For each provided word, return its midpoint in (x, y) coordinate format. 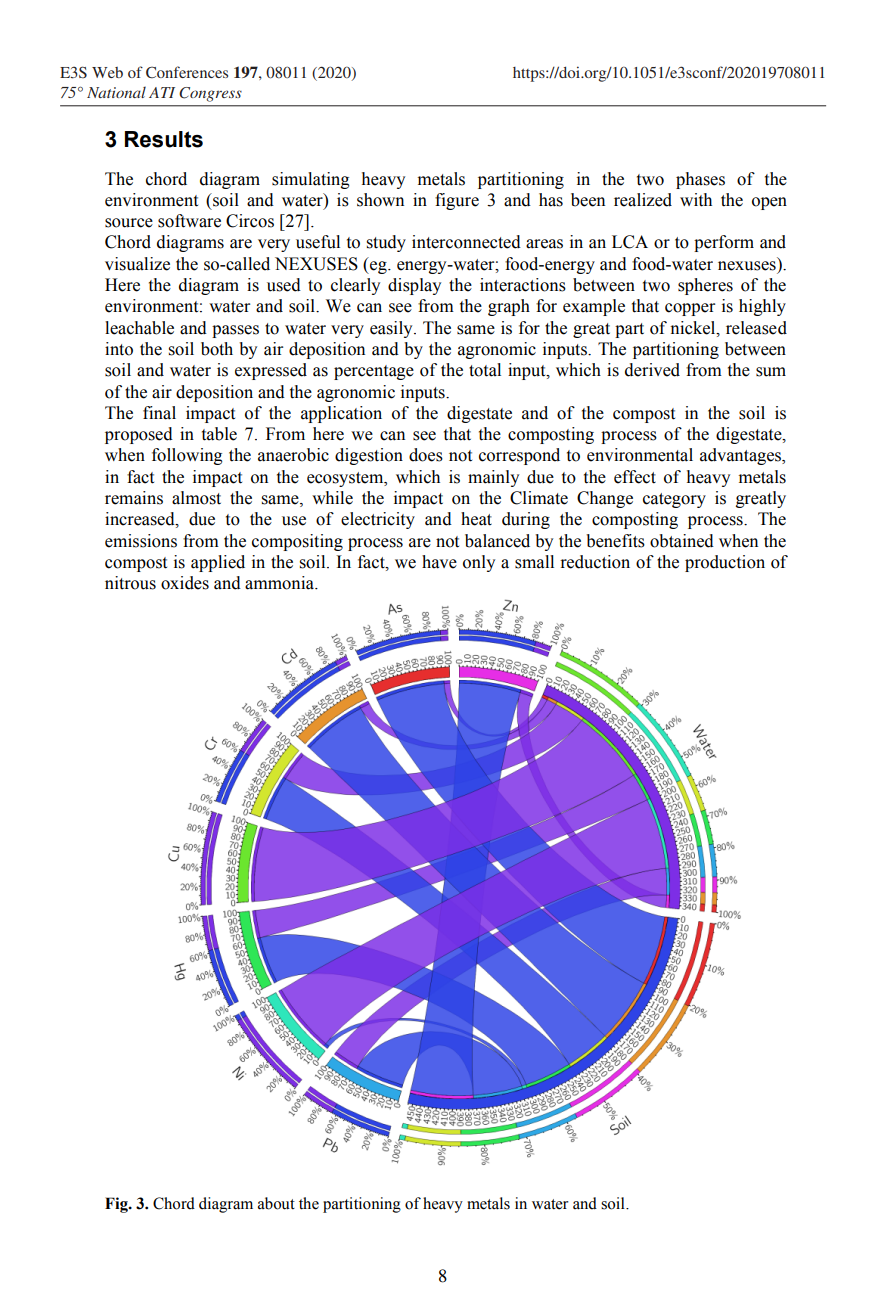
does (426, 455)
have (439, 562)
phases (700, 180)
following (187, 456)
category (674, 500)
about (276, 1203)
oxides (185, 583)
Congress (210, 94)
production (725, 563)
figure (457, 201)
